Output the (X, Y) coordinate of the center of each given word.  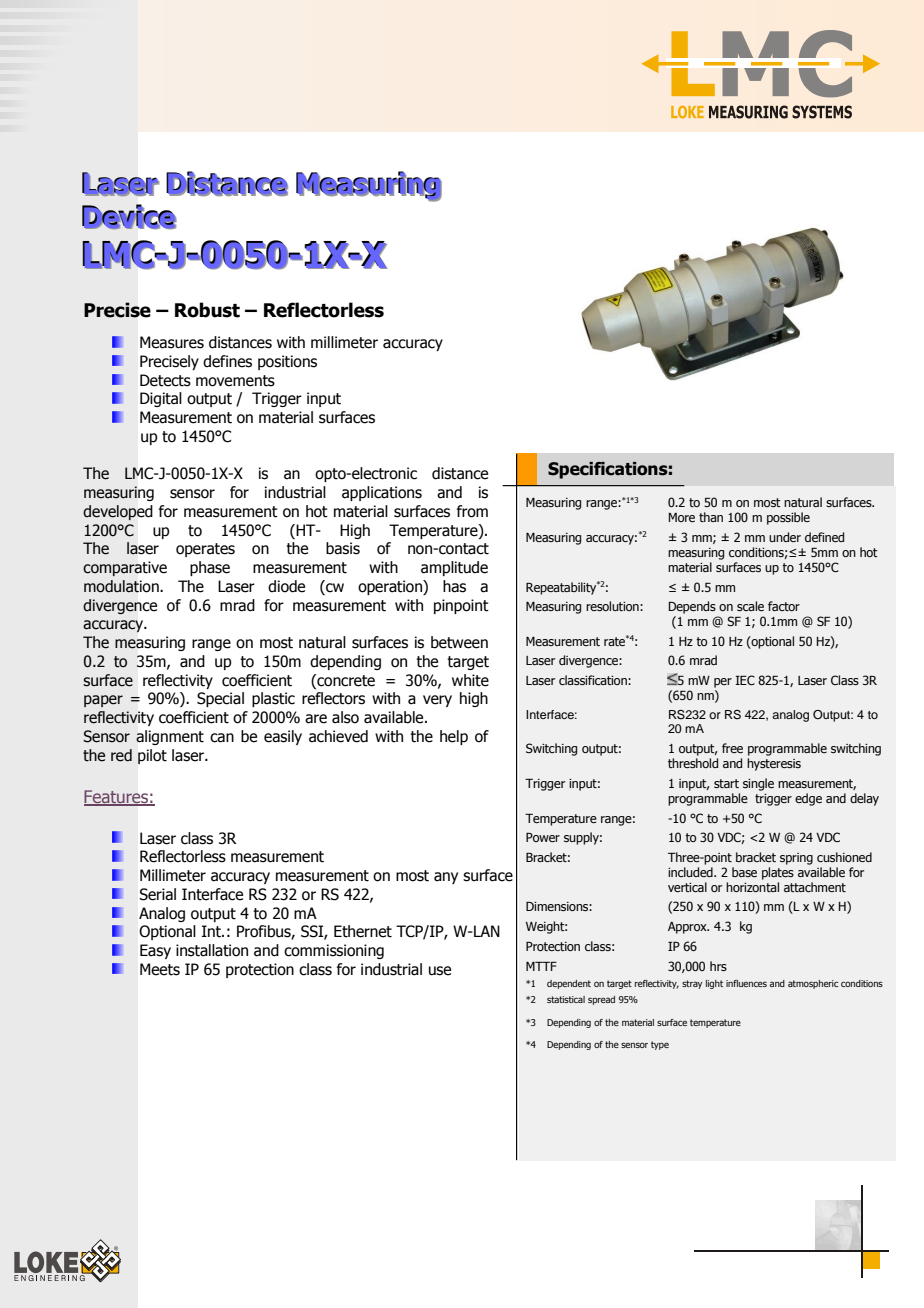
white (470, 680)
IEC (745, 680)
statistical (566, 999)
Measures (172, 342)
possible (788, 518)
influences (746, 983)
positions (287, 362)
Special (220, 699)
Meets (160, 969)
